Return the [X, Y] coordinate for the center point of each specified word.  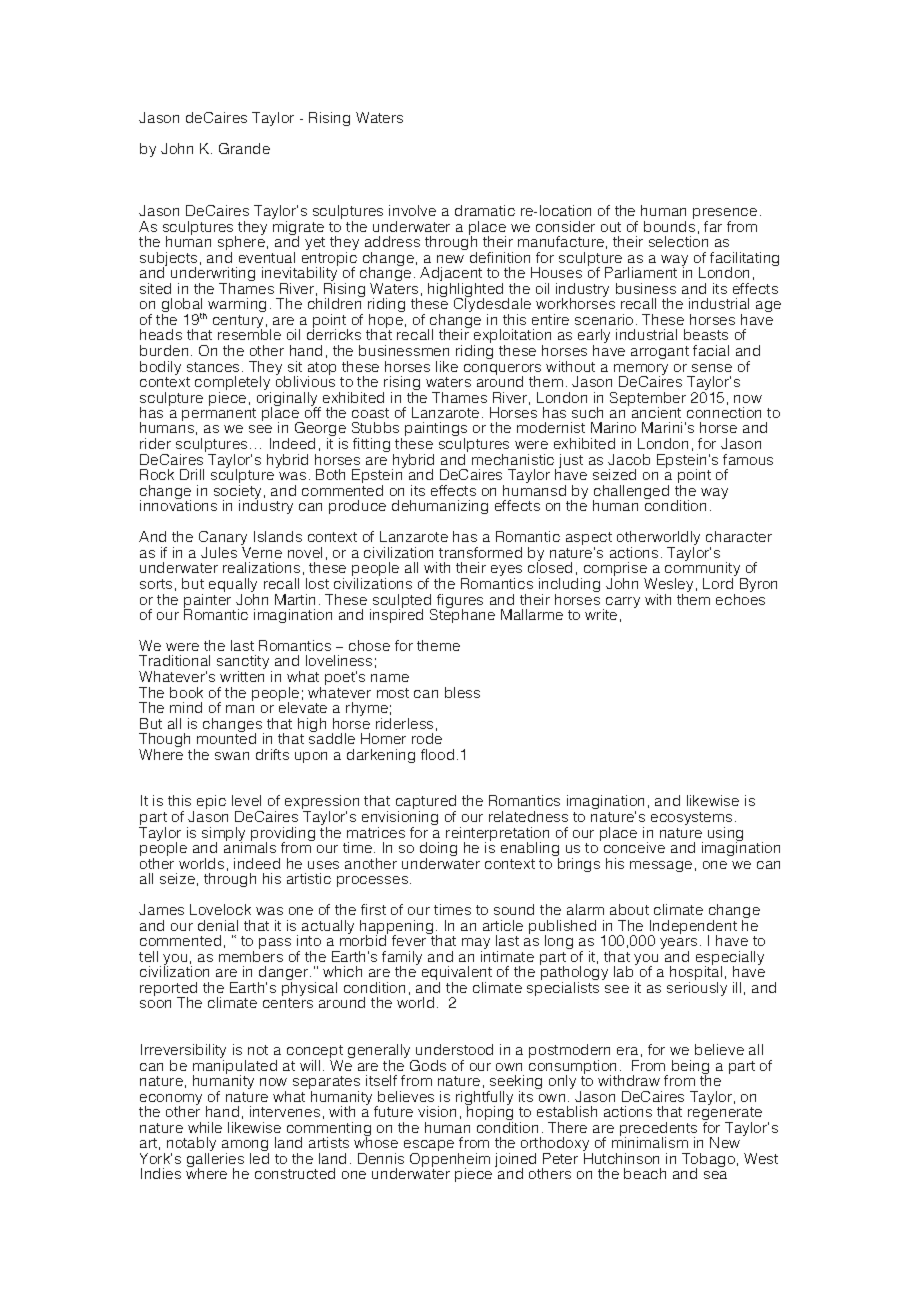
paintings [436, 431]
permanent [219, 414]
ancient [656, 412]
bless [462, 692]
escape [429, 1147]
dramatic [485, 210]
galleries [215, 1161]
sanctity [244, 664]
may [476, 945]
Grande [244, 148]
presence [725, 215]
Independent [693, 928]
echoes [740, 599]
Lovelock [220, 909]
